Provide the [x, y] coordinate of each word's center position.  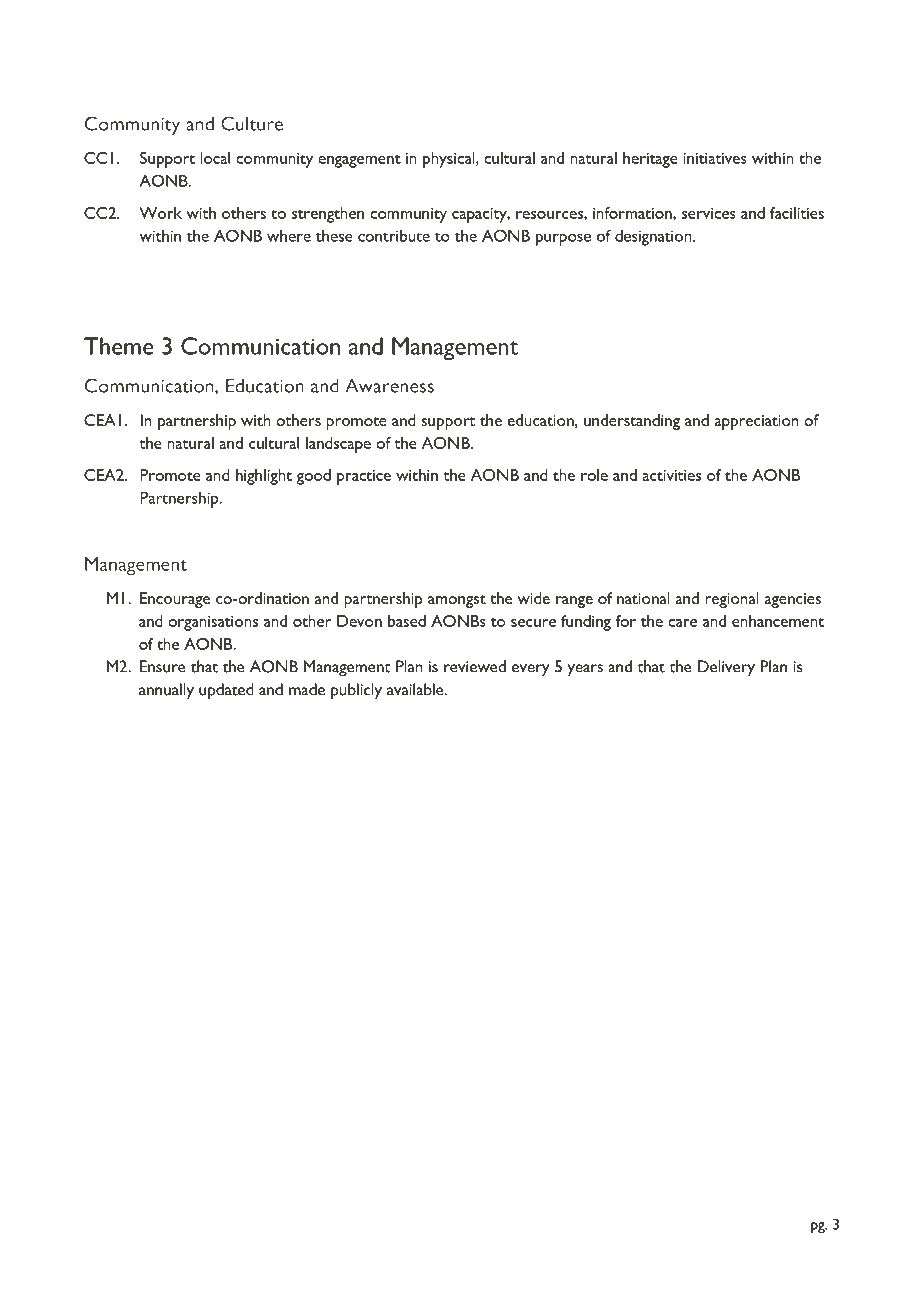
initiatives [715, 158]
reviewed [475, 666]
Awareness [389, 385]
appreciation [756, 422]
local [215, 158]
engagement [359, 161]
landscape [338, 445]
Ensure [163, 666]
